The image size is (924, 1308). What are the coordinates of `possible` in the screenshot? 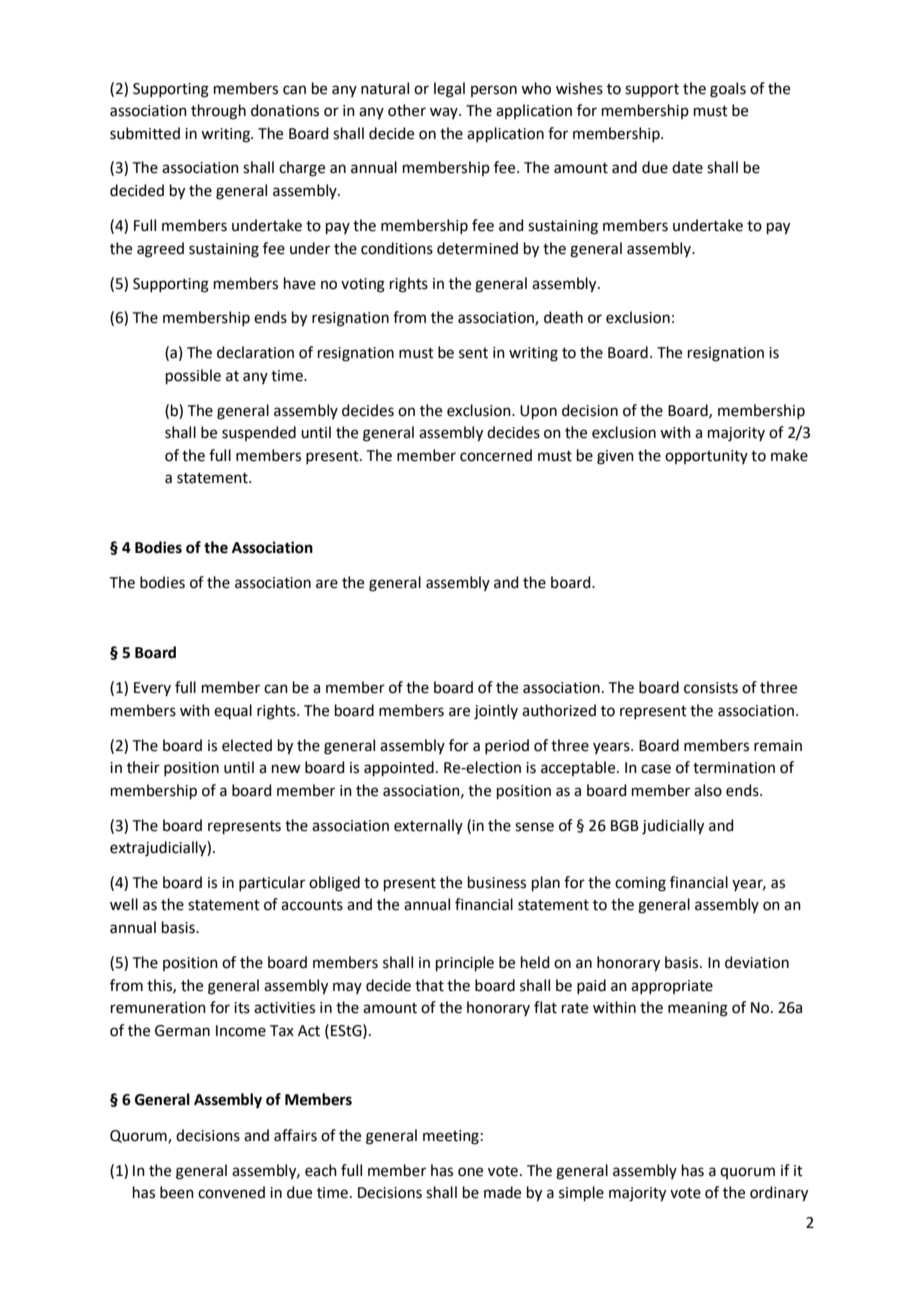 It's located at (193, 376).
